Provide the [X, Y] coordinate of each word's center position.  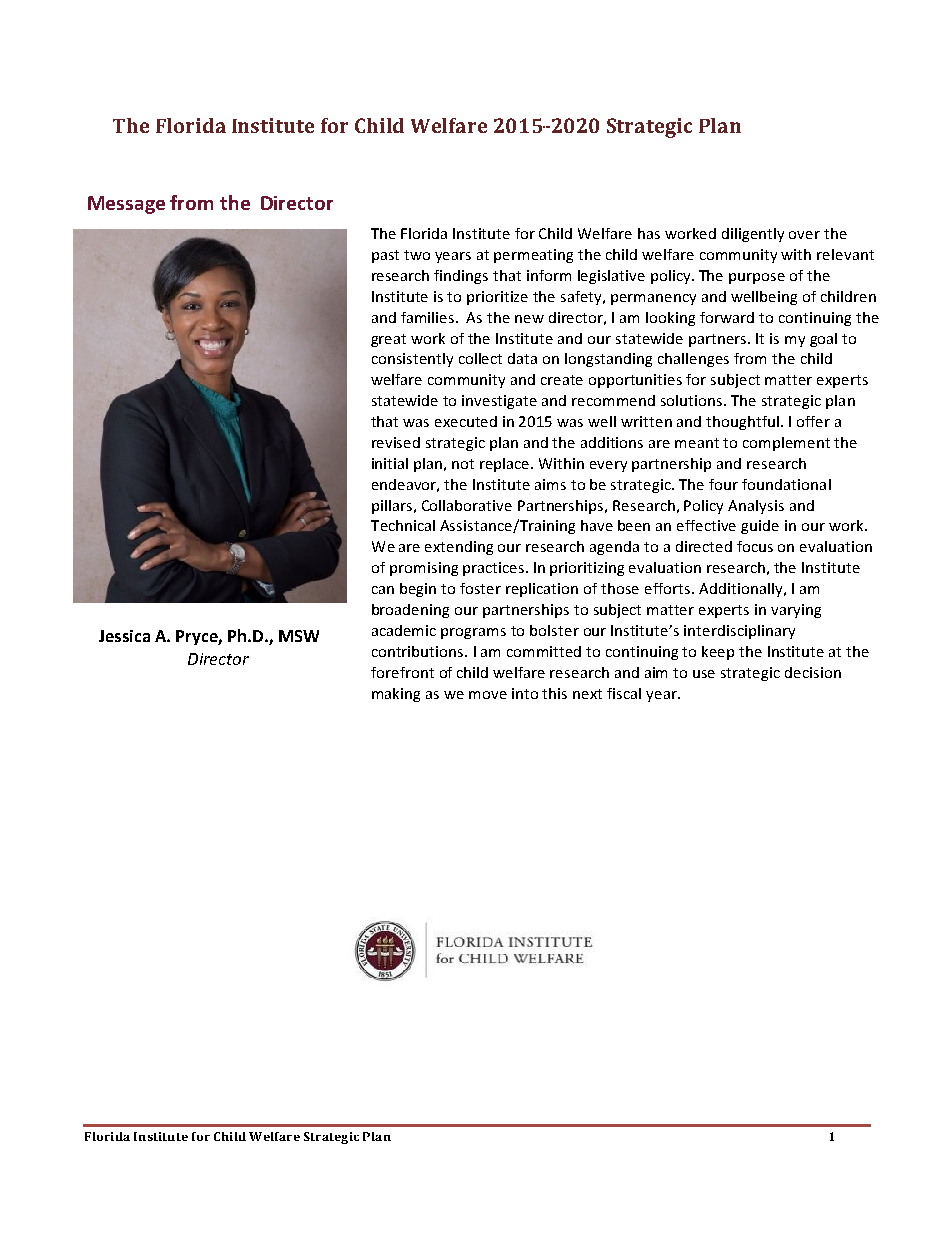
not [463, 464]
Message [126, 205]
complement [786, 444]
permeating [533, 256]
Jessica [124, 636]
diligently [753, 235]
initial [390, 463]
